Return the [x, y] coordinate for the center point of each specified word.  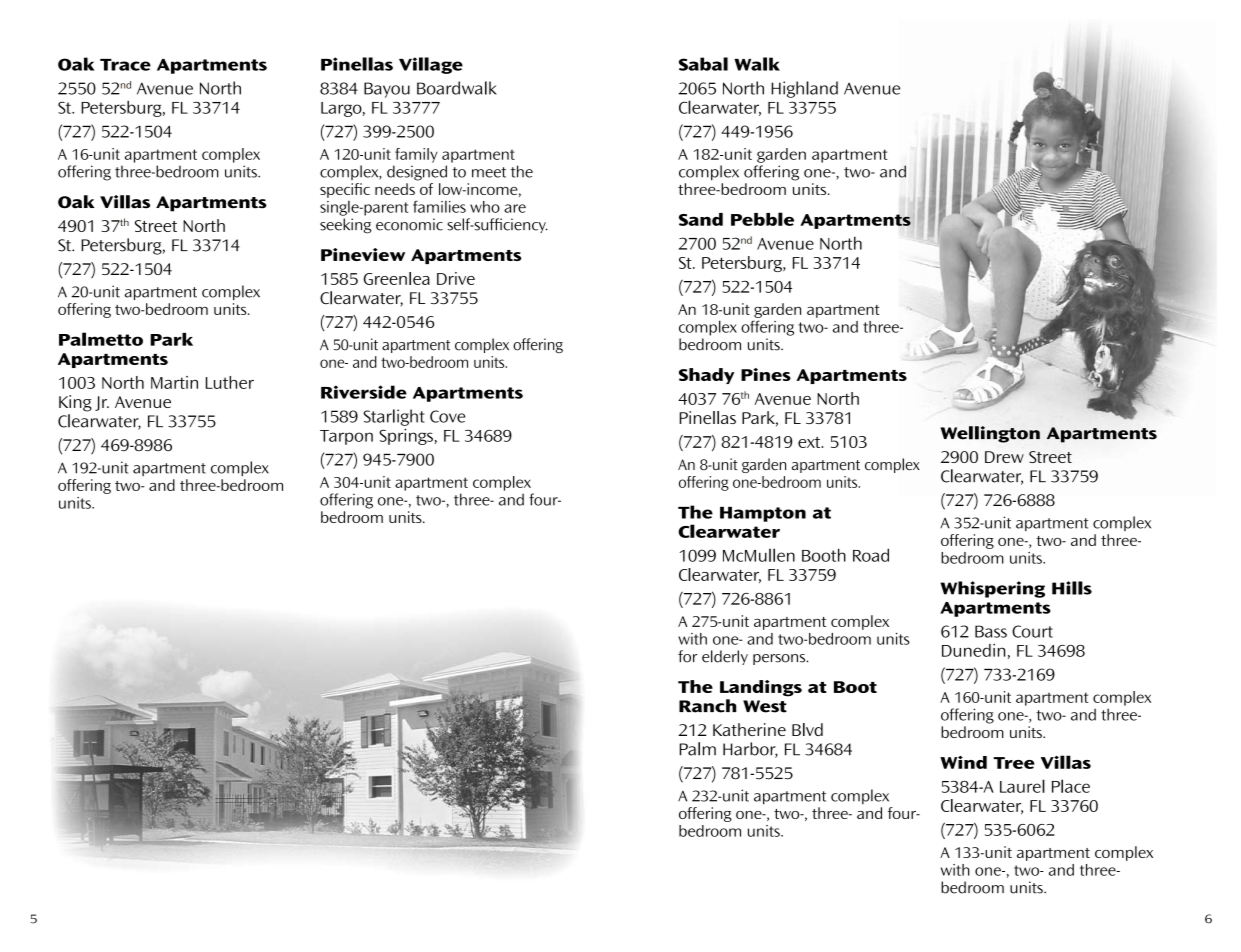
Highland [804, 89]
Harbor [750, 750]
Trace [125, 65]
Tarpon [346, 437]
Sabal [703, 64]
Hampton [763, 514]
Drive [456, 278]
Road [871, 555]
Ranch [707, 706]
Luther [230, 382]
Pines [766, 374]
